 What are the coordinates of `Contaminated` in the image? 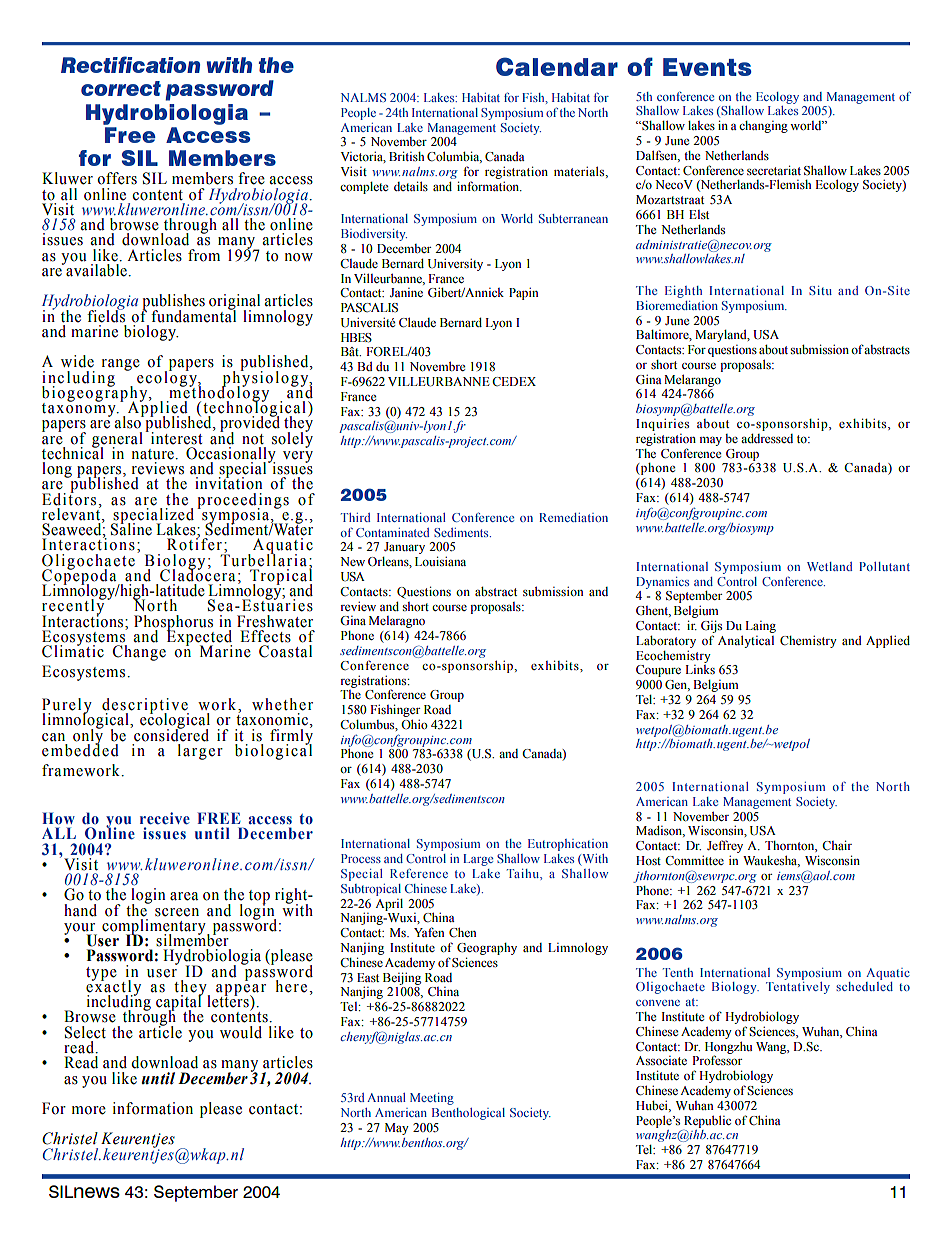 It's located at (393, 532).
